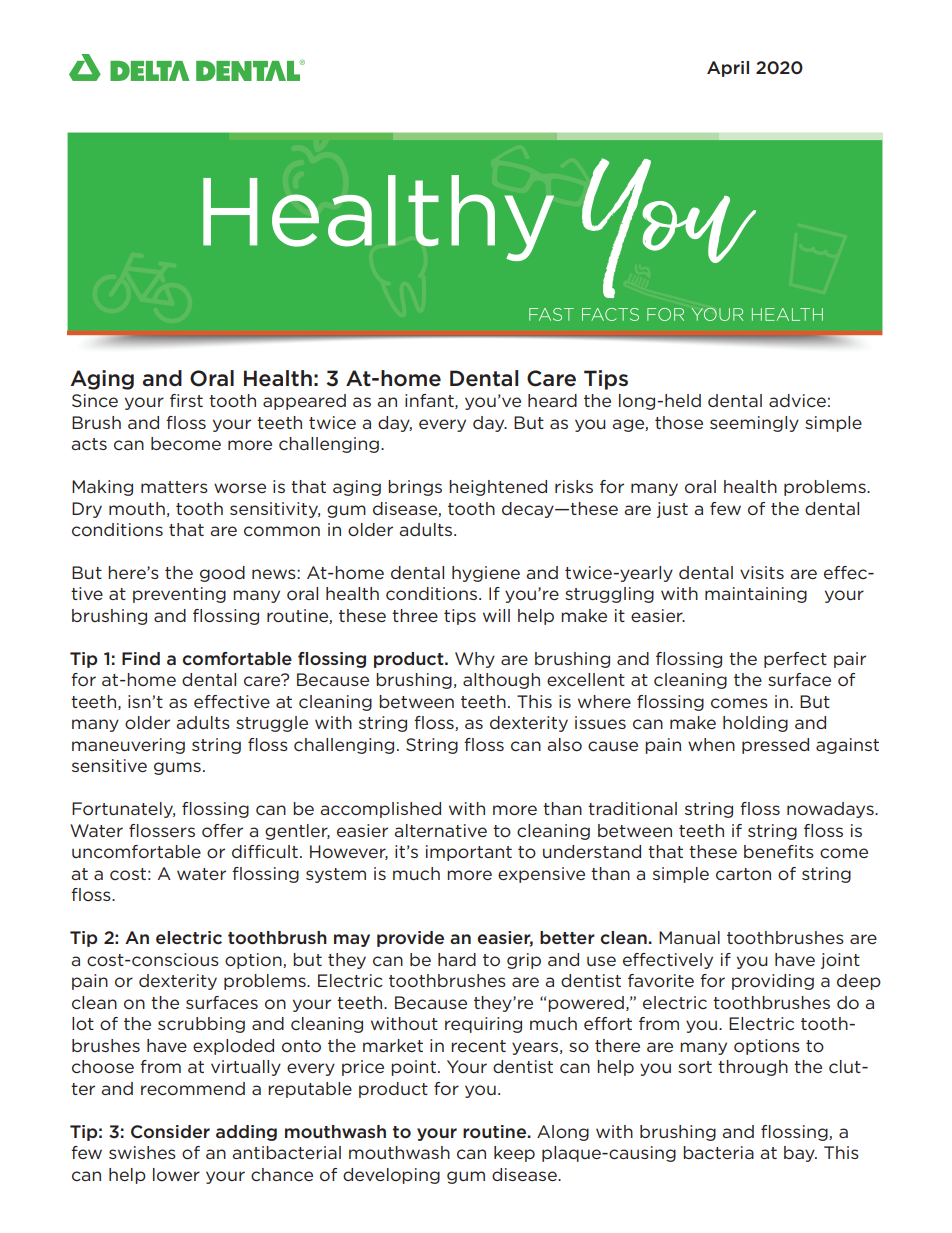 This screenshot has height=1233, width=952. Describe the element at coordinates (756, 595) in the screenshot. I see `maintaining` at that location.
